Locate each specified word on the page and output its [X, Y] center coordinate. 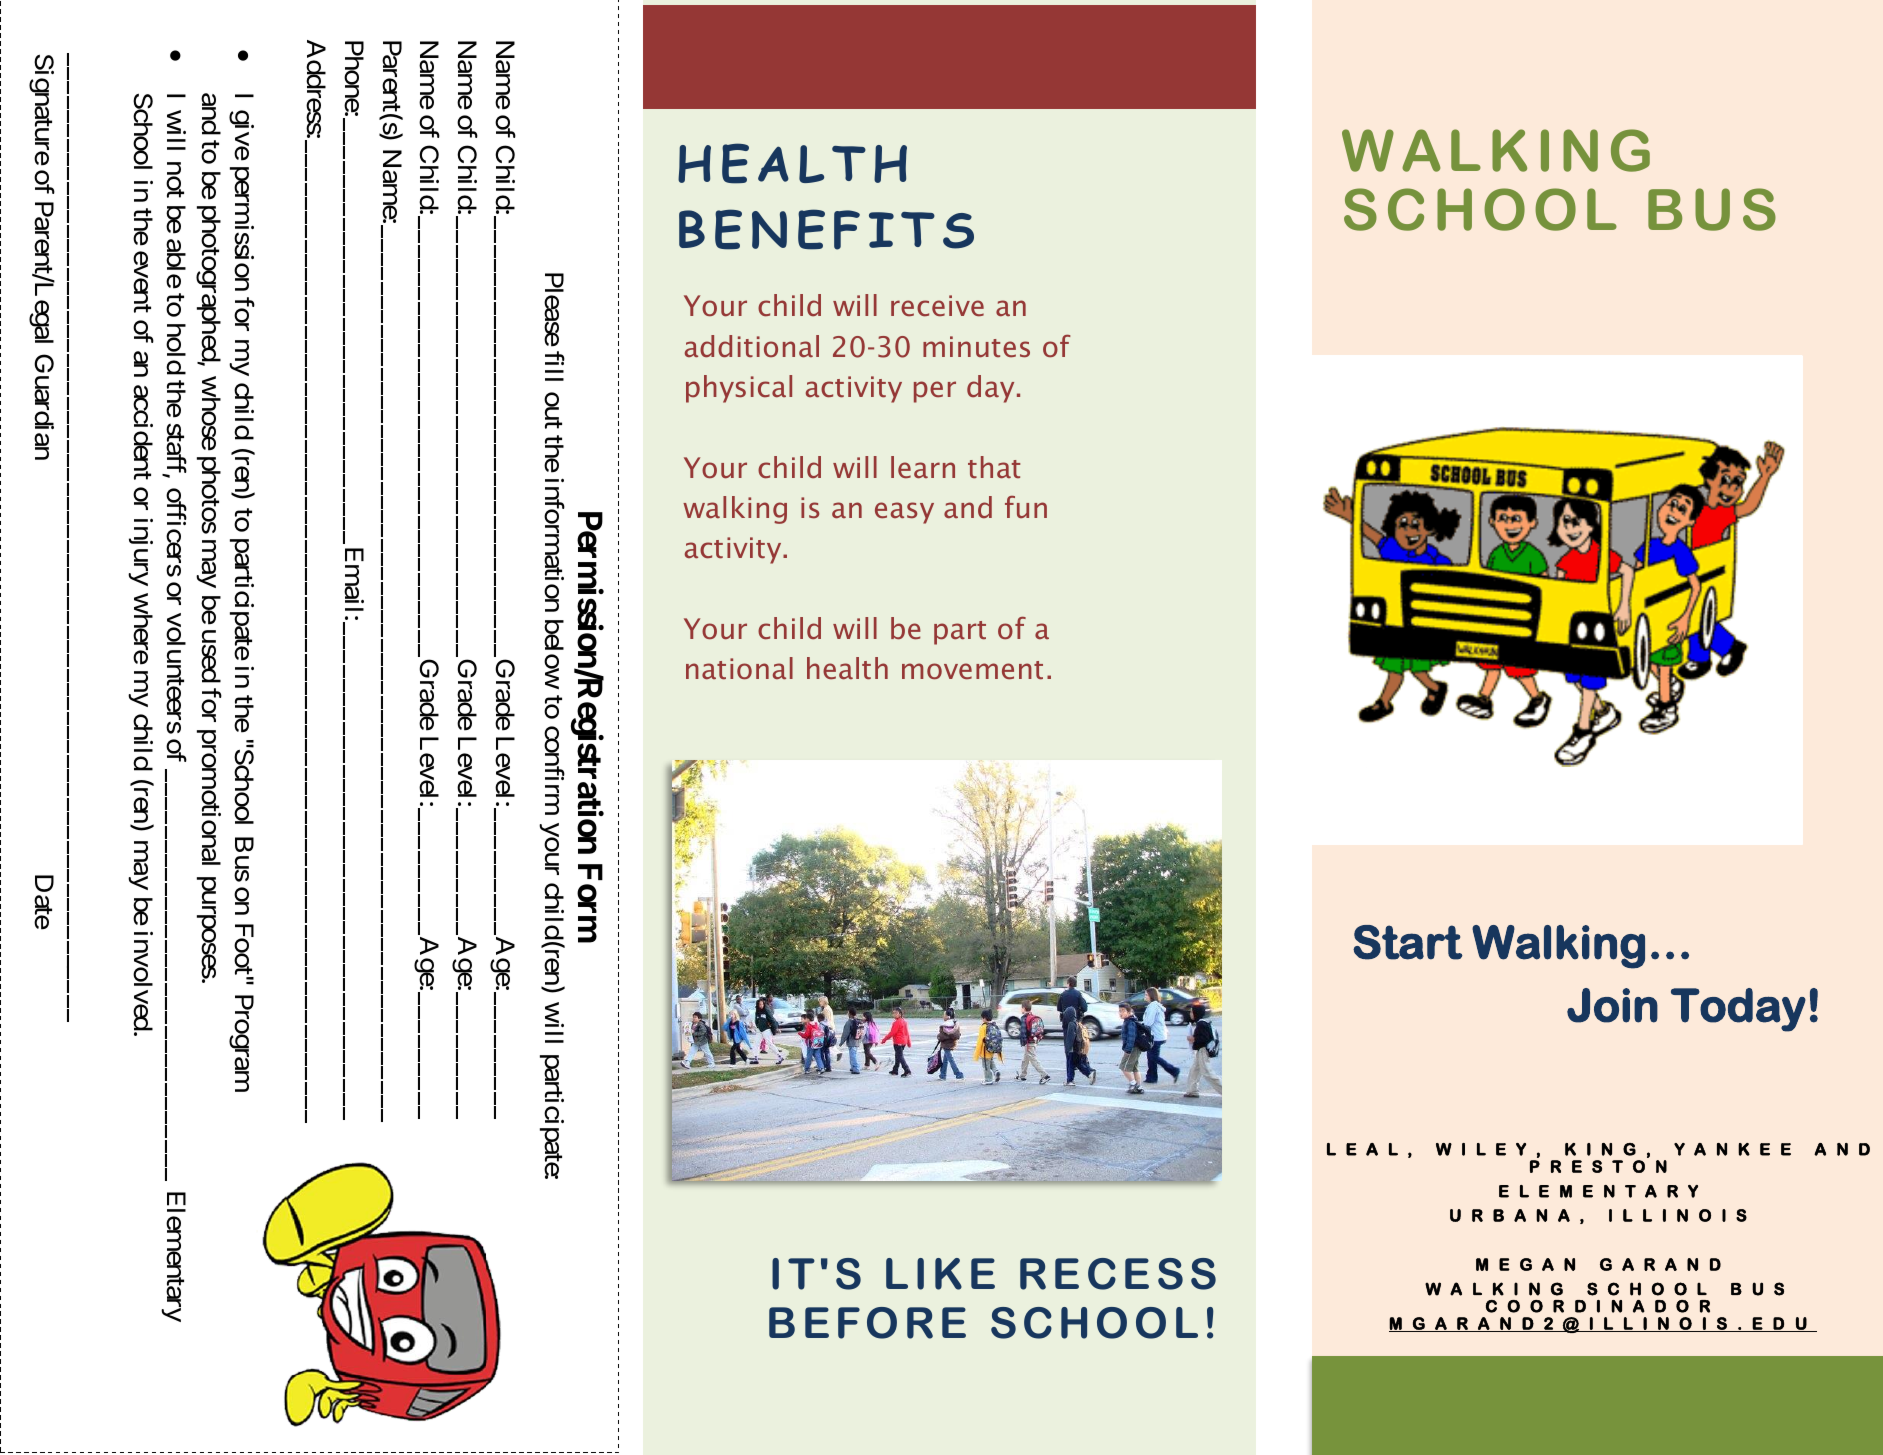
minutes [976, 347]
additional [752, 346]
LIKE [940, 1274]
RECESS [1118, 1274]
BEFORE [867, 1323]
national [739, 668]
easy [904, 513]
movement [972, 670]
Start [1408, 942]
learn [923, 467]
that [994, 467]
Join [1612, 1005]
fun [1026, 507]
